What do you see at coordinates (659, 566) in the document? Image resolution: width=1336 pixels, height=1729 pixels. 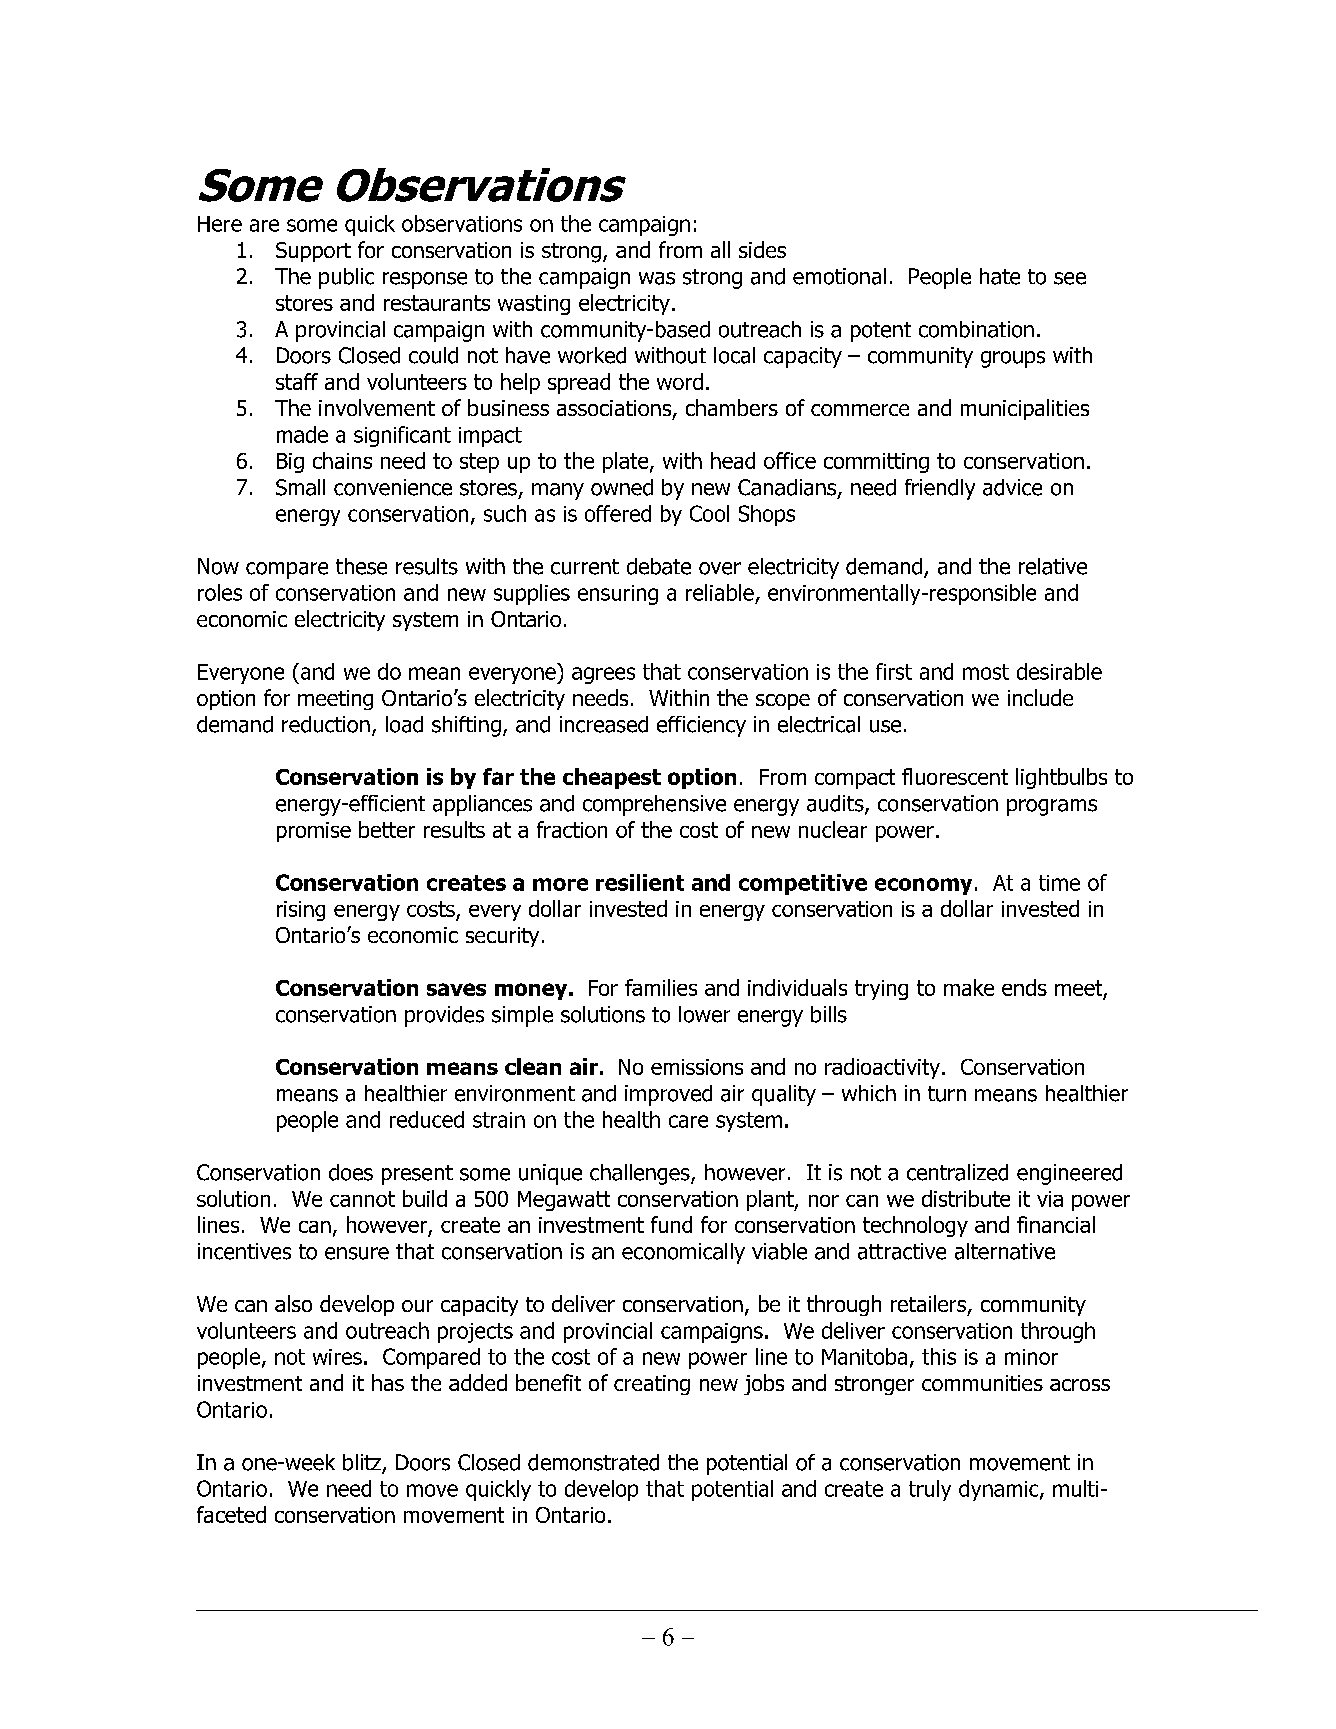 I see `debate` at bounding box center [659, 566].
